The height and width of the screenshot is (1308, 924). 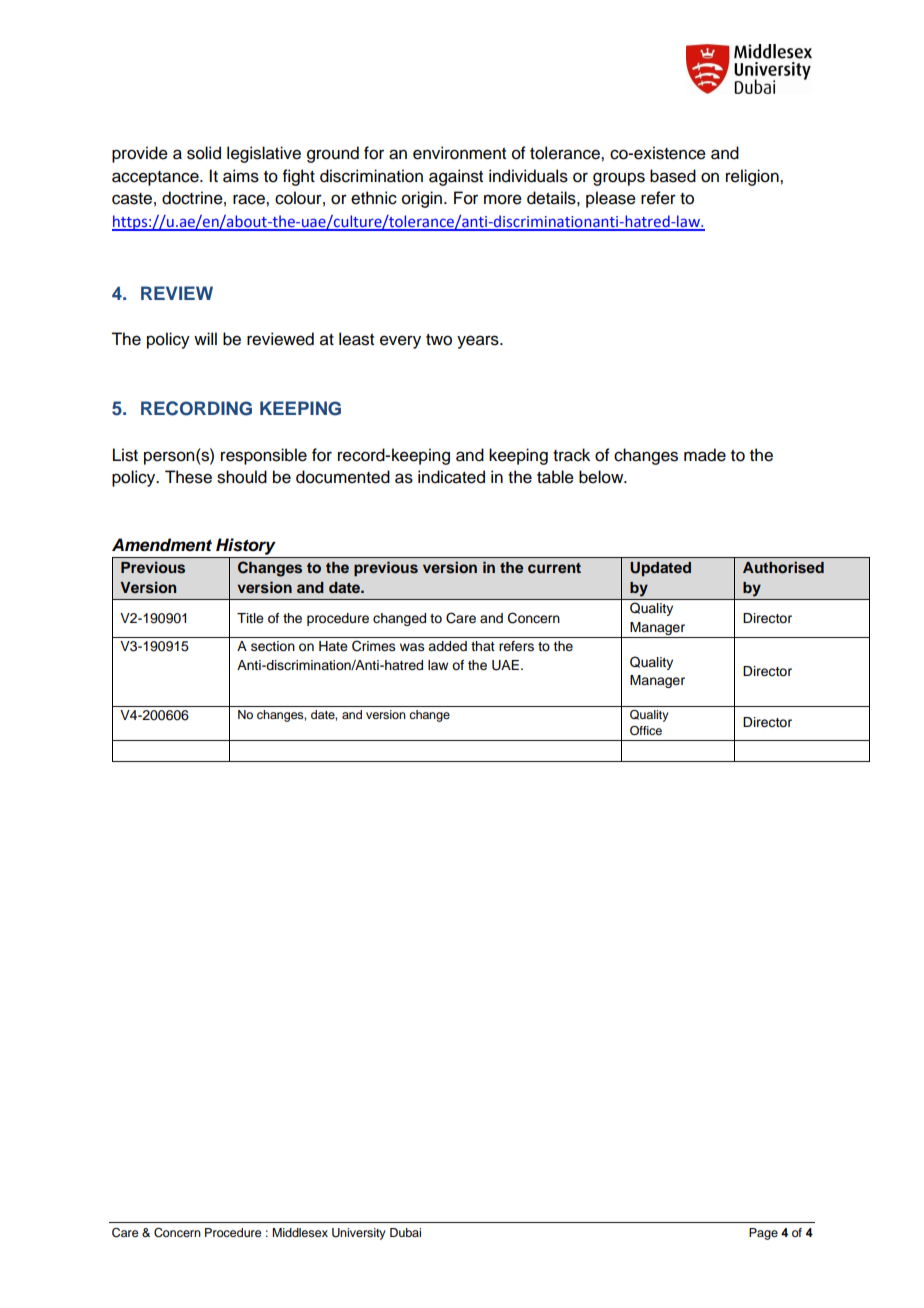 What do you see at coordinates (763, 1234) in the screenshot?
I see `Page` at bounding box center [763, 1234].
